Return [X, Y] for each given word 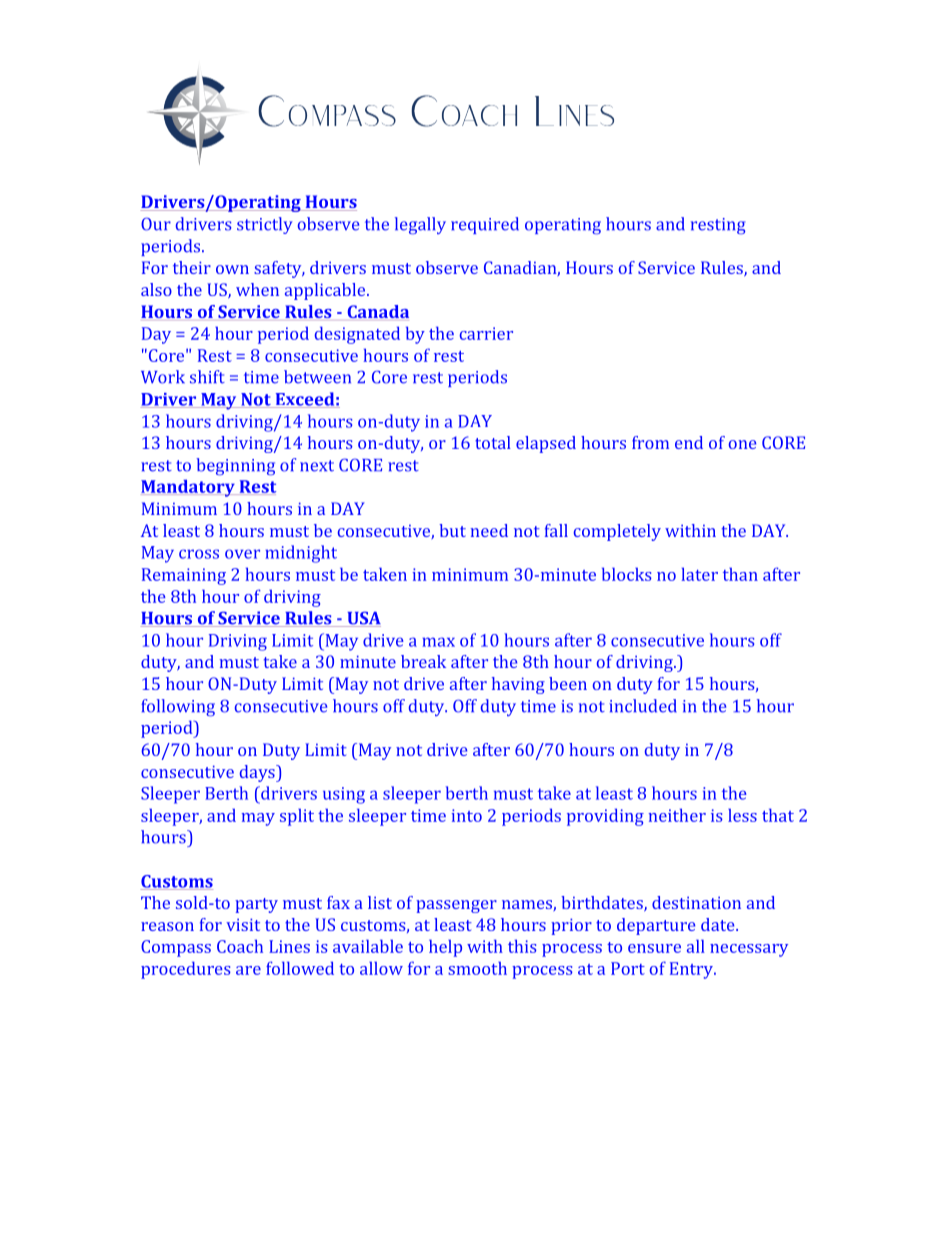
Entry [692, 970]
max [438, 642]
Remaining [184, 576]
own [232, 269]
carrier [486, 333]
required [485, 225]
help [445, 948]
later [700, 574]
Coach [240, 946]
